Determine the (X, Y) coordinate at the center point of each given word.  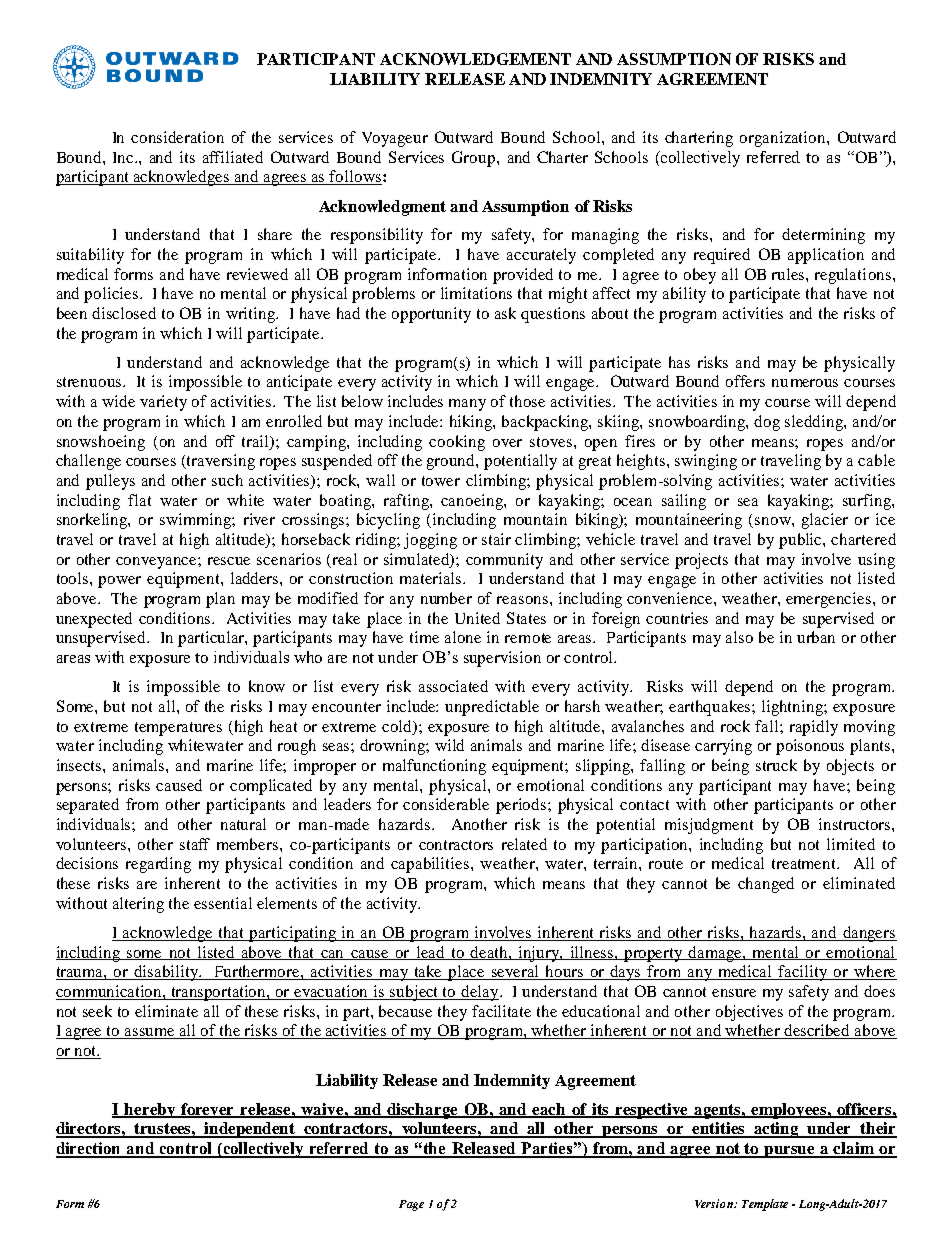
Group (475, 159)
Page (411, 1205)
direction (90, 1149)
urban (816, 637)
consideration (177, 137)
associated (453, 686)
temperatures (178, 729)
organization (784, 139)
